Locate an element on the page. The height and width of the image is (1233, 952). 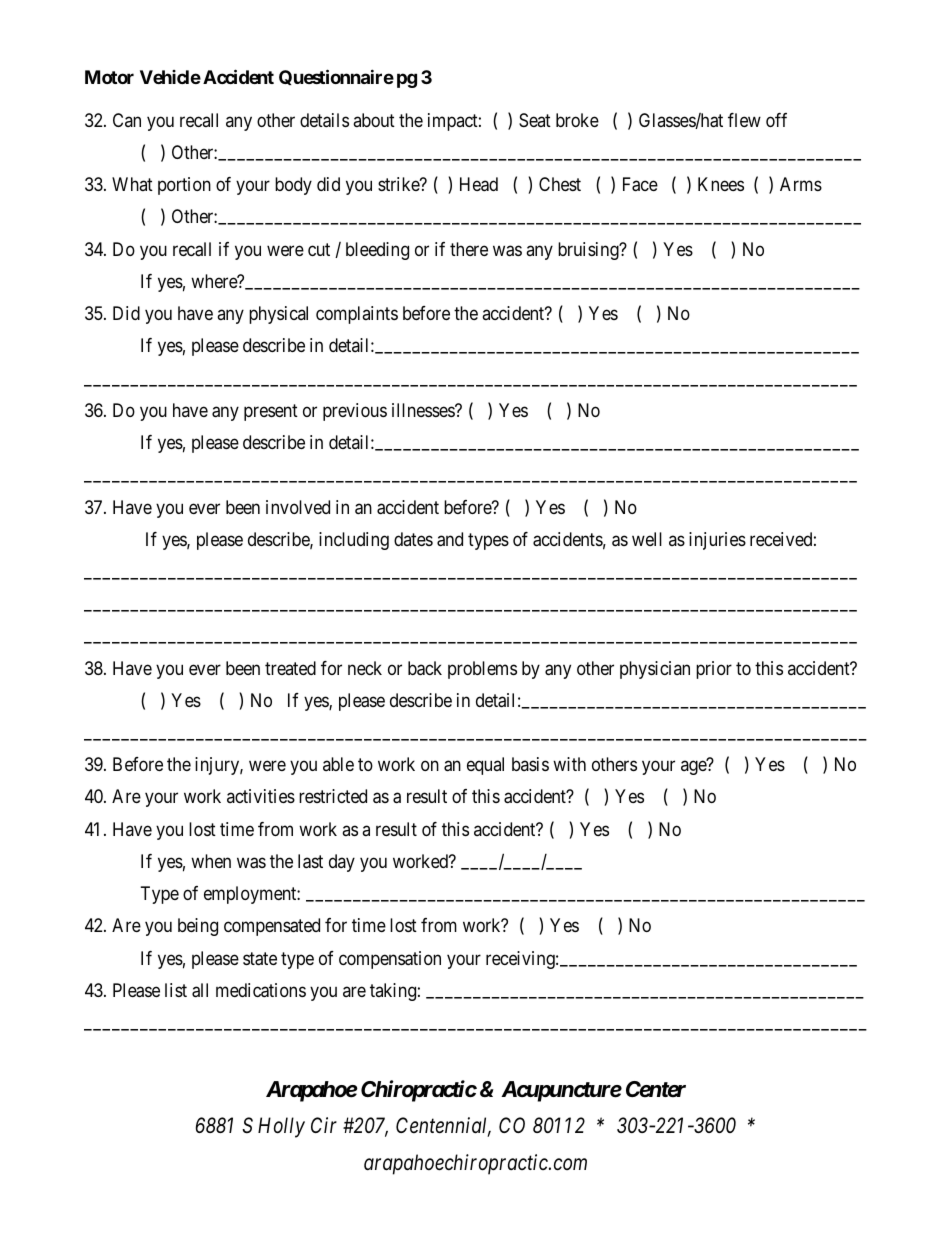
equal is located at coordinates (485, 766).
